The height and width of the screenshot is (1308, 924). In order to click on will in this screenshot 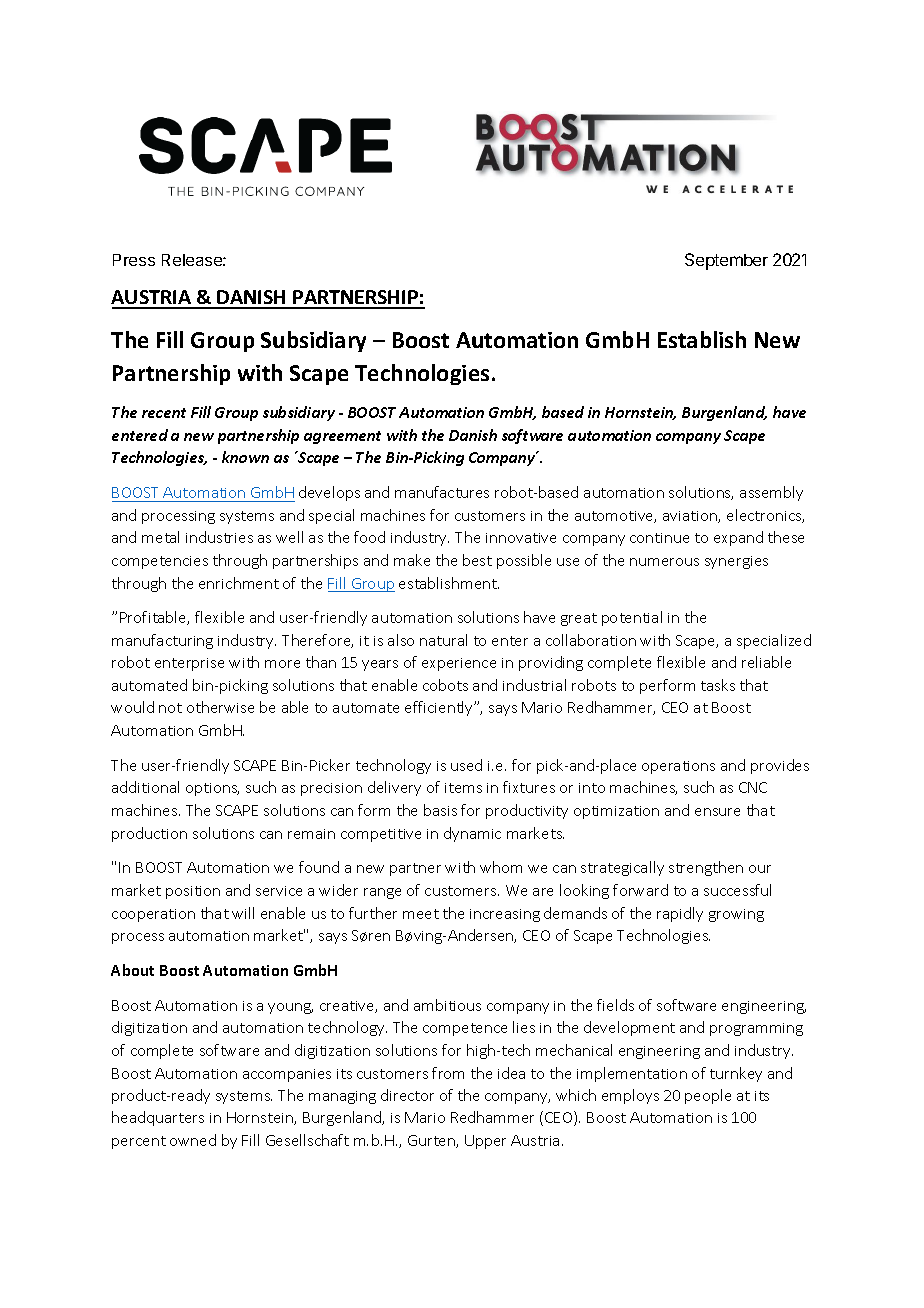, I will do `click(243, 913)`.
